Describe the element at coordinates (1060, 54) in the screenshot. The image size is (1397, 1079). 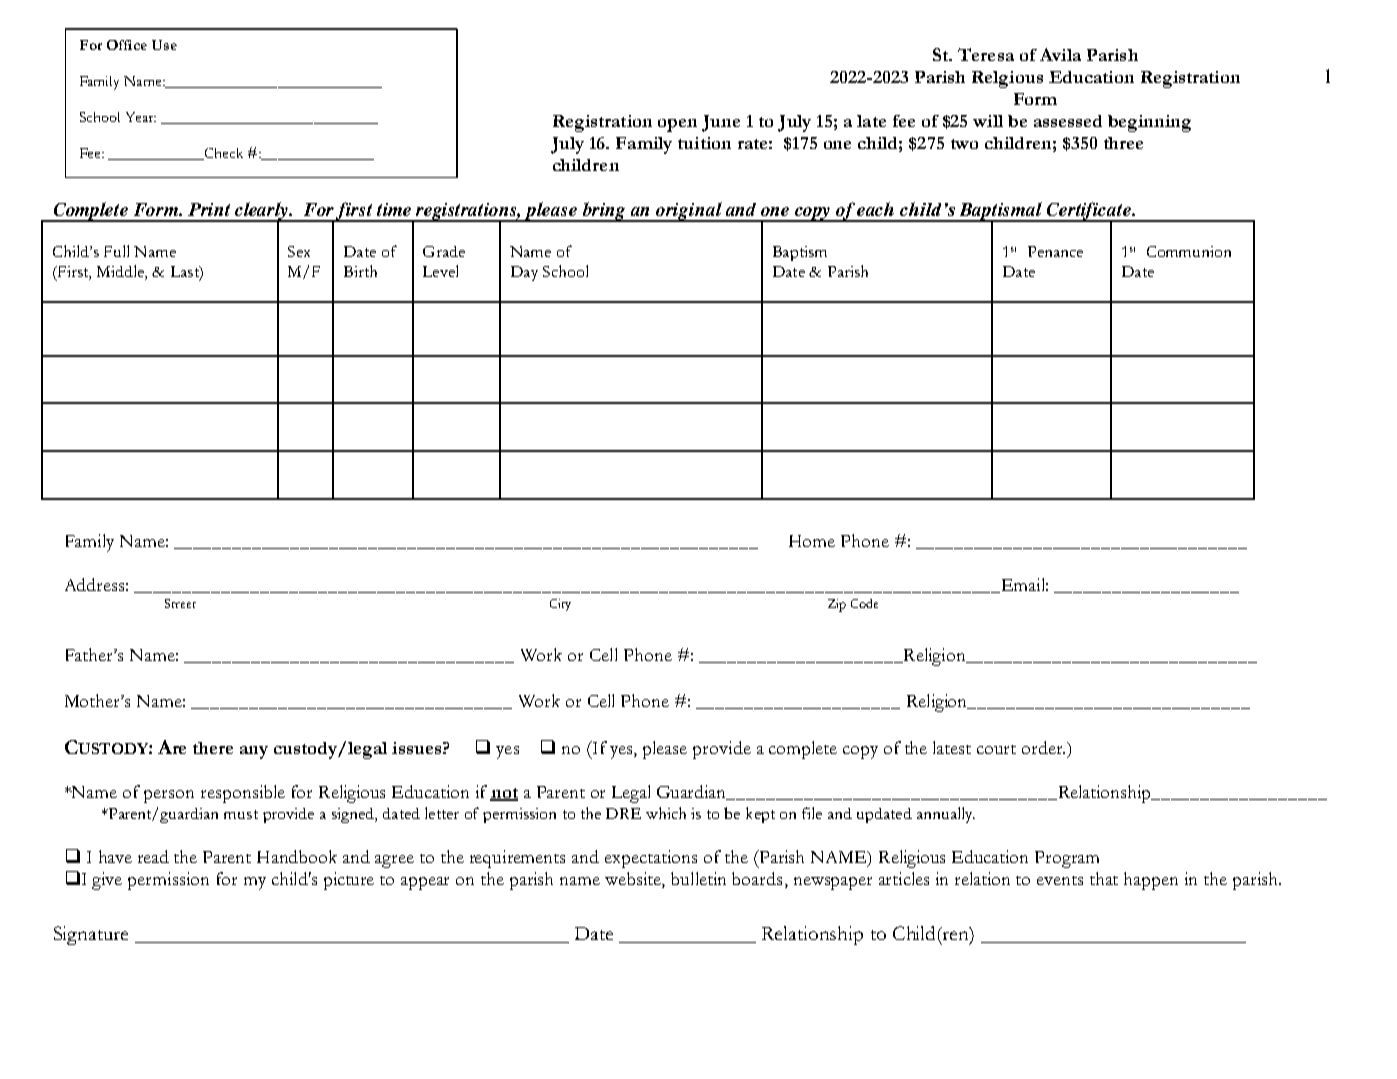
I see `Avila` at that location.
